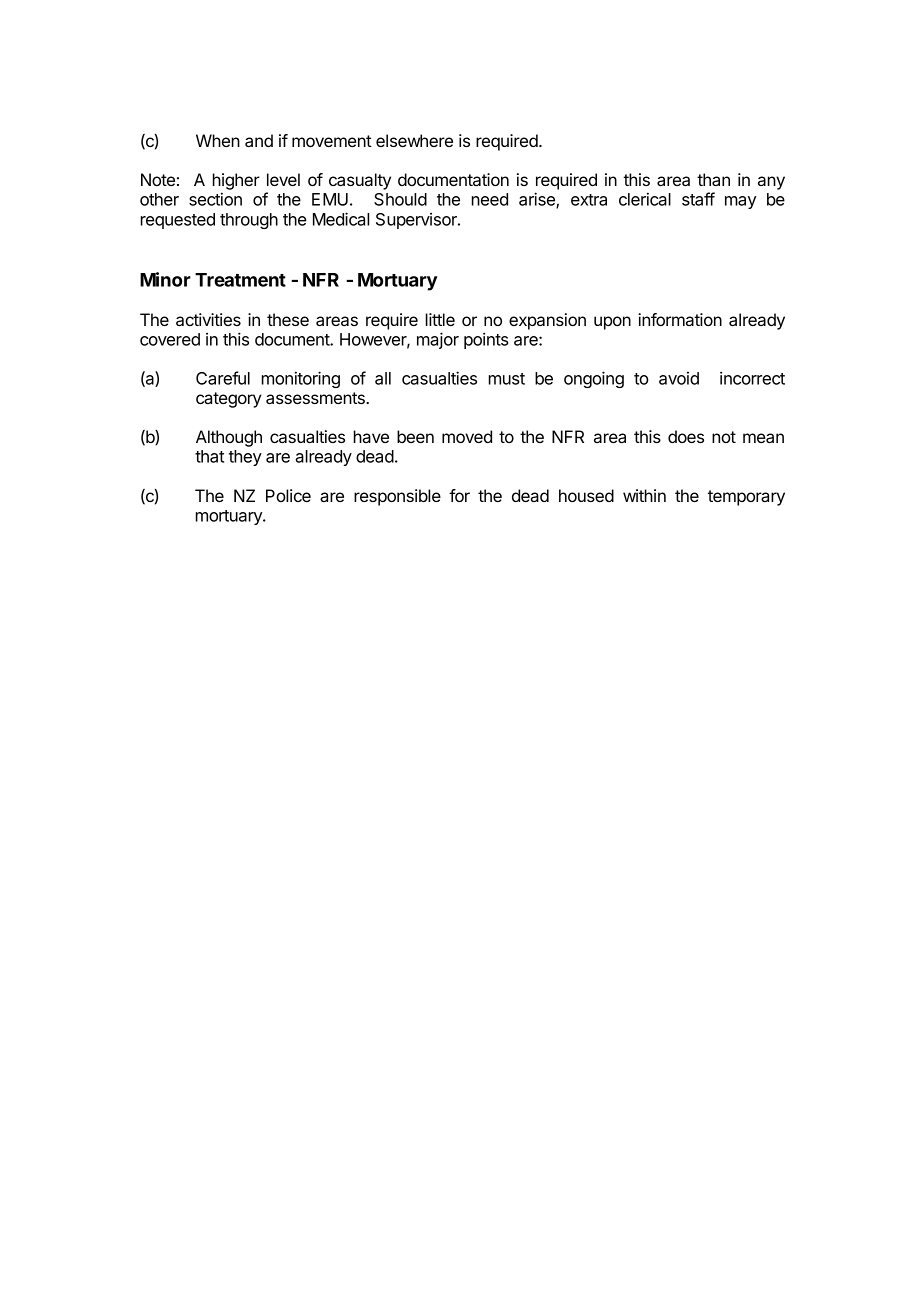 The width and height of the image is (924, 1308). Describe the element at coordinates (713, 179) in the image. I see `than` at that location.
